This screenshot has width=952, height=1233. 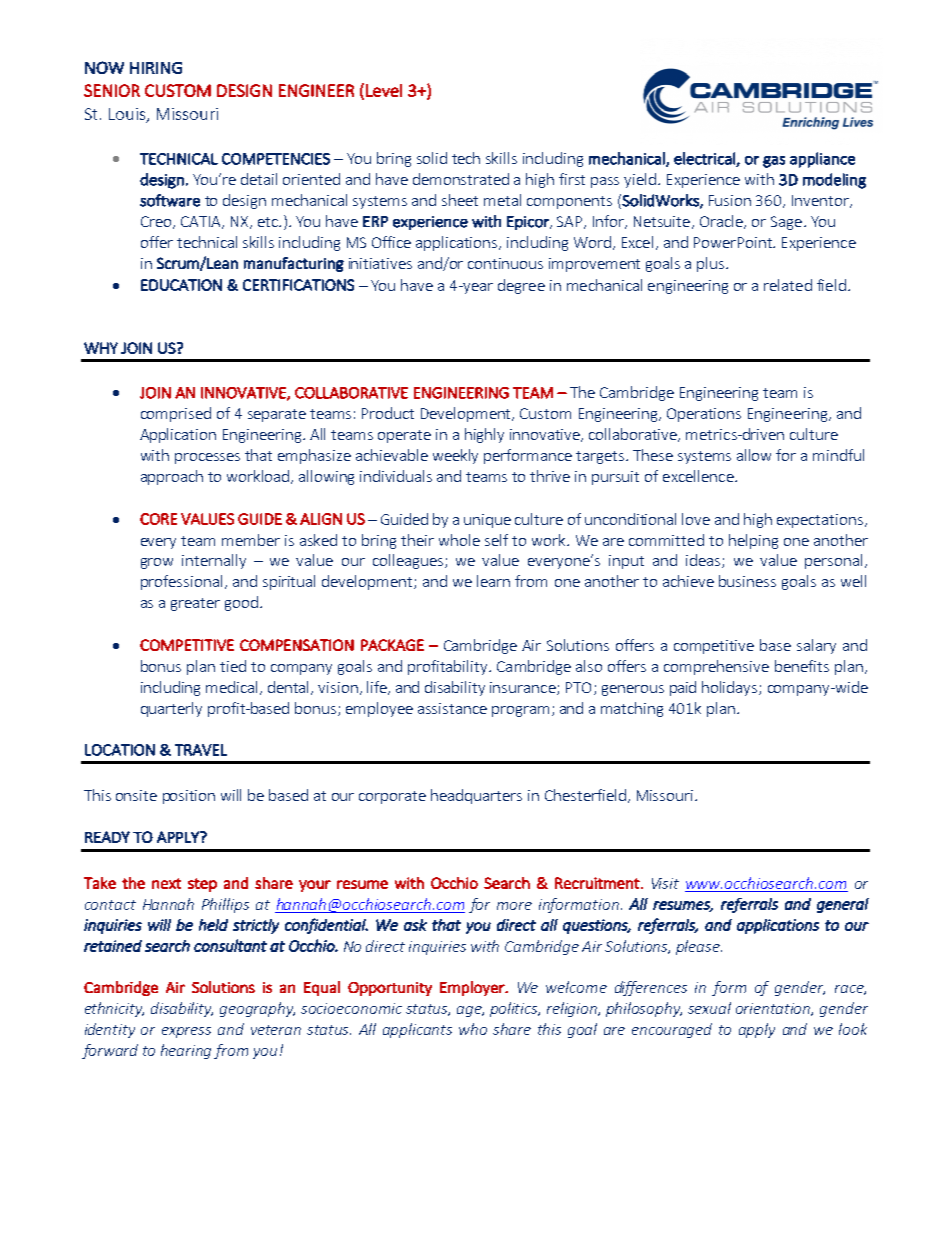 What do you see at coordinates (156, 68) in the screenshot?
I see `HIRING` at bounding box center [156, 68].
